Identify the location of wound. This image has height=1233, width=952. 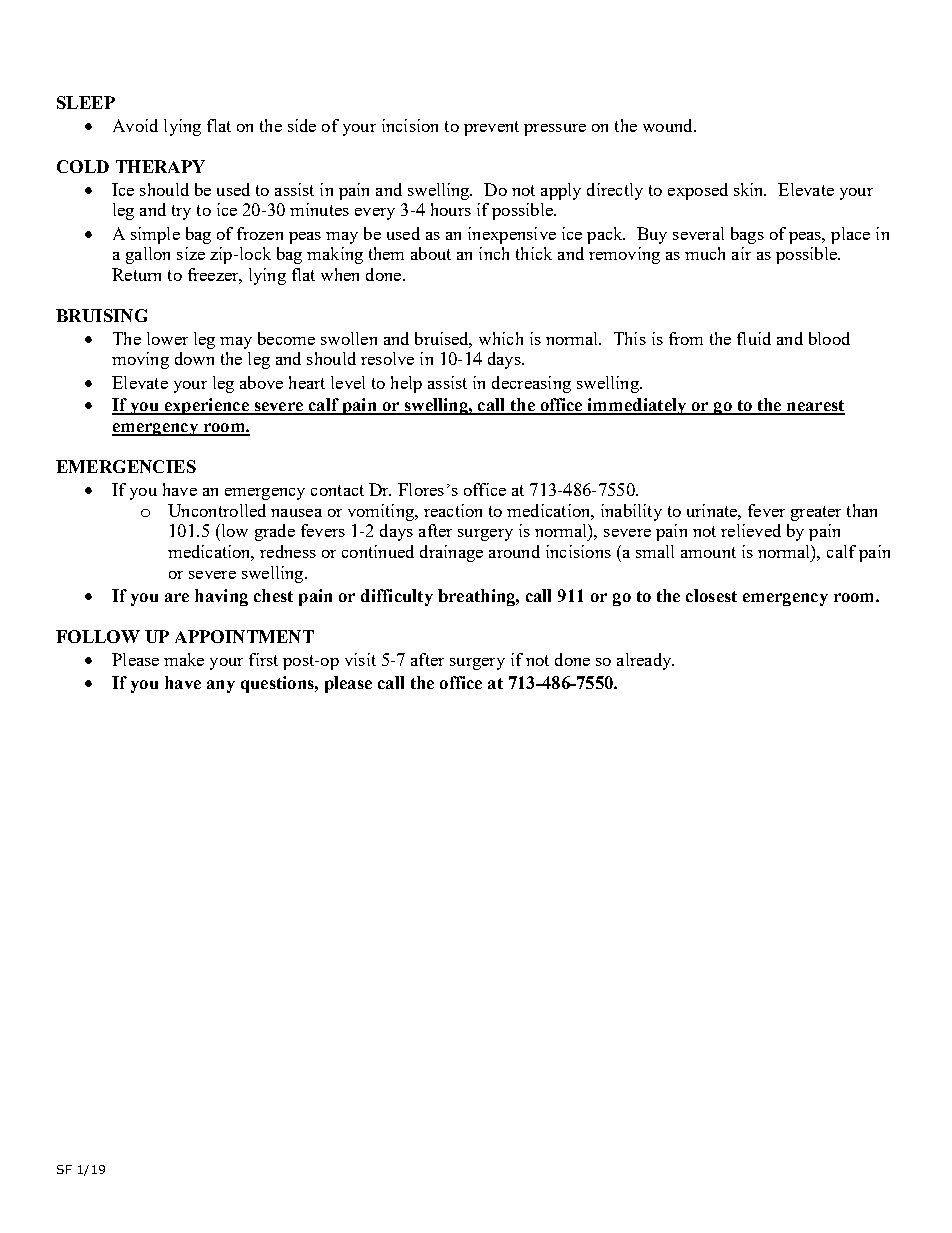
(669, 125).
